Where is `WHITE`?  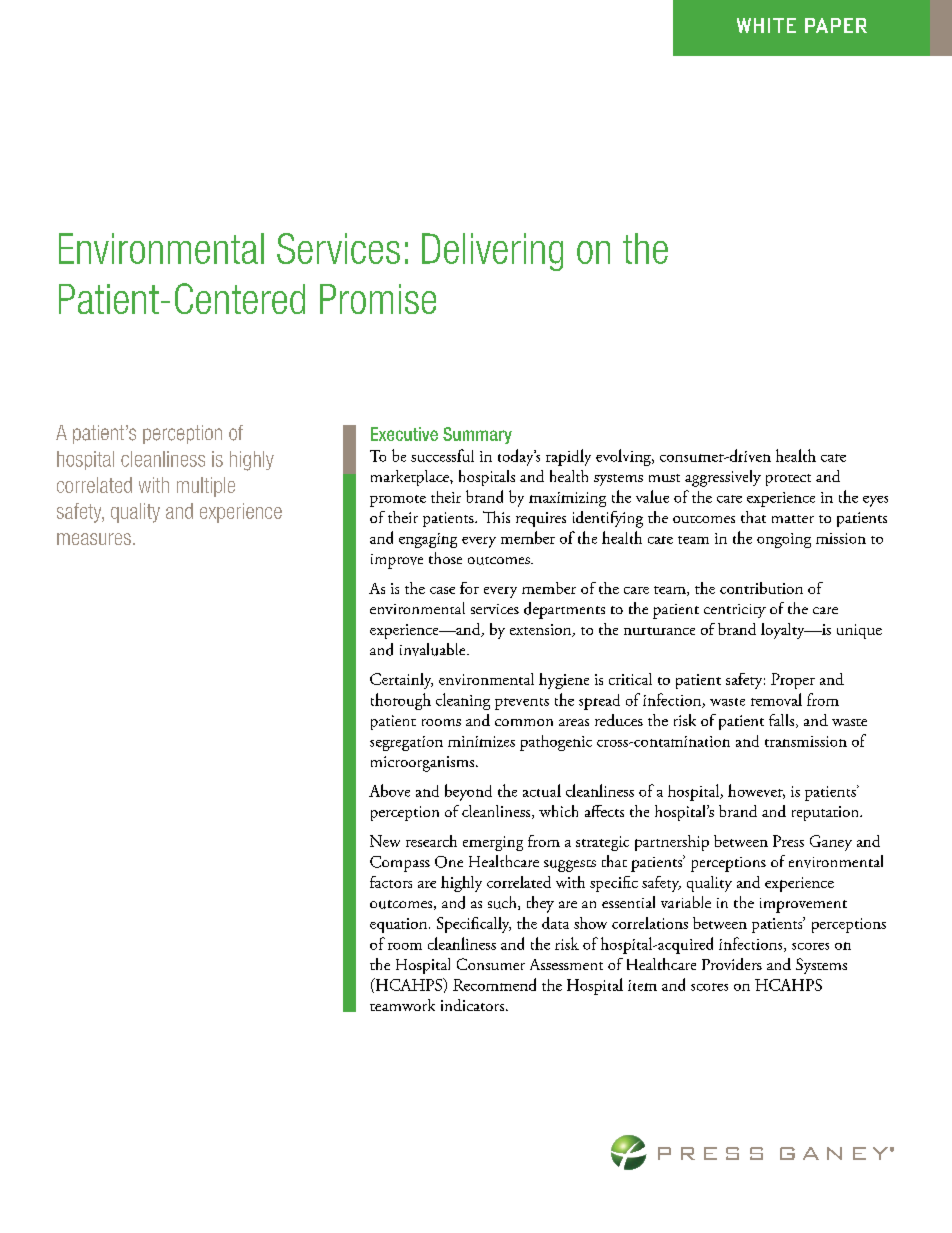
WHITE is located at coordinates (766, 25).
